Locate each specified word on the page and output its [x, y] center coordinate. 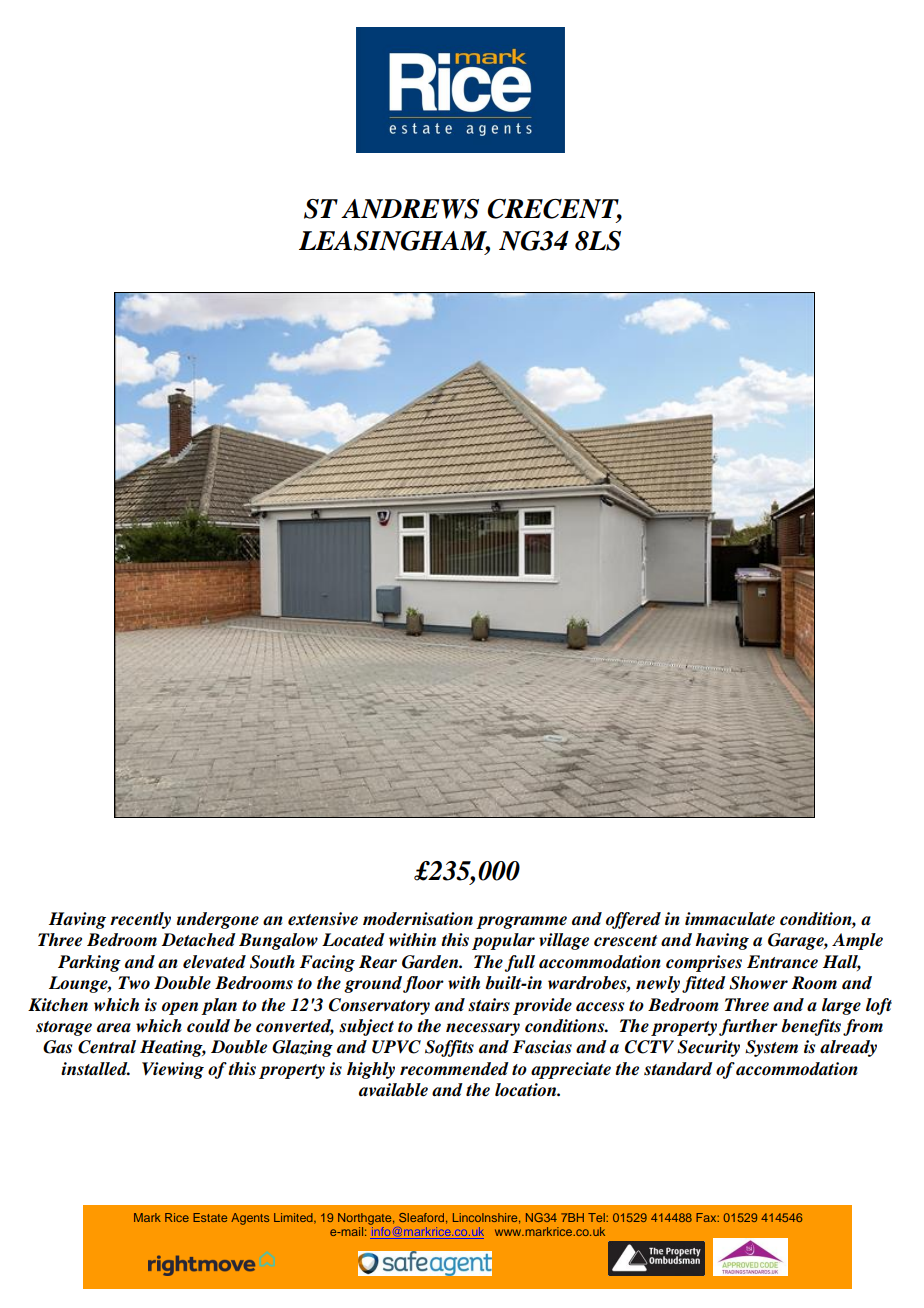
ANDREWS [410, 209]
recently [140, 920]
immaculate [730, 919]
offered [633, 920]
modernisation [418, 919]
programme [521, 922]
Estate [210, 1217]
